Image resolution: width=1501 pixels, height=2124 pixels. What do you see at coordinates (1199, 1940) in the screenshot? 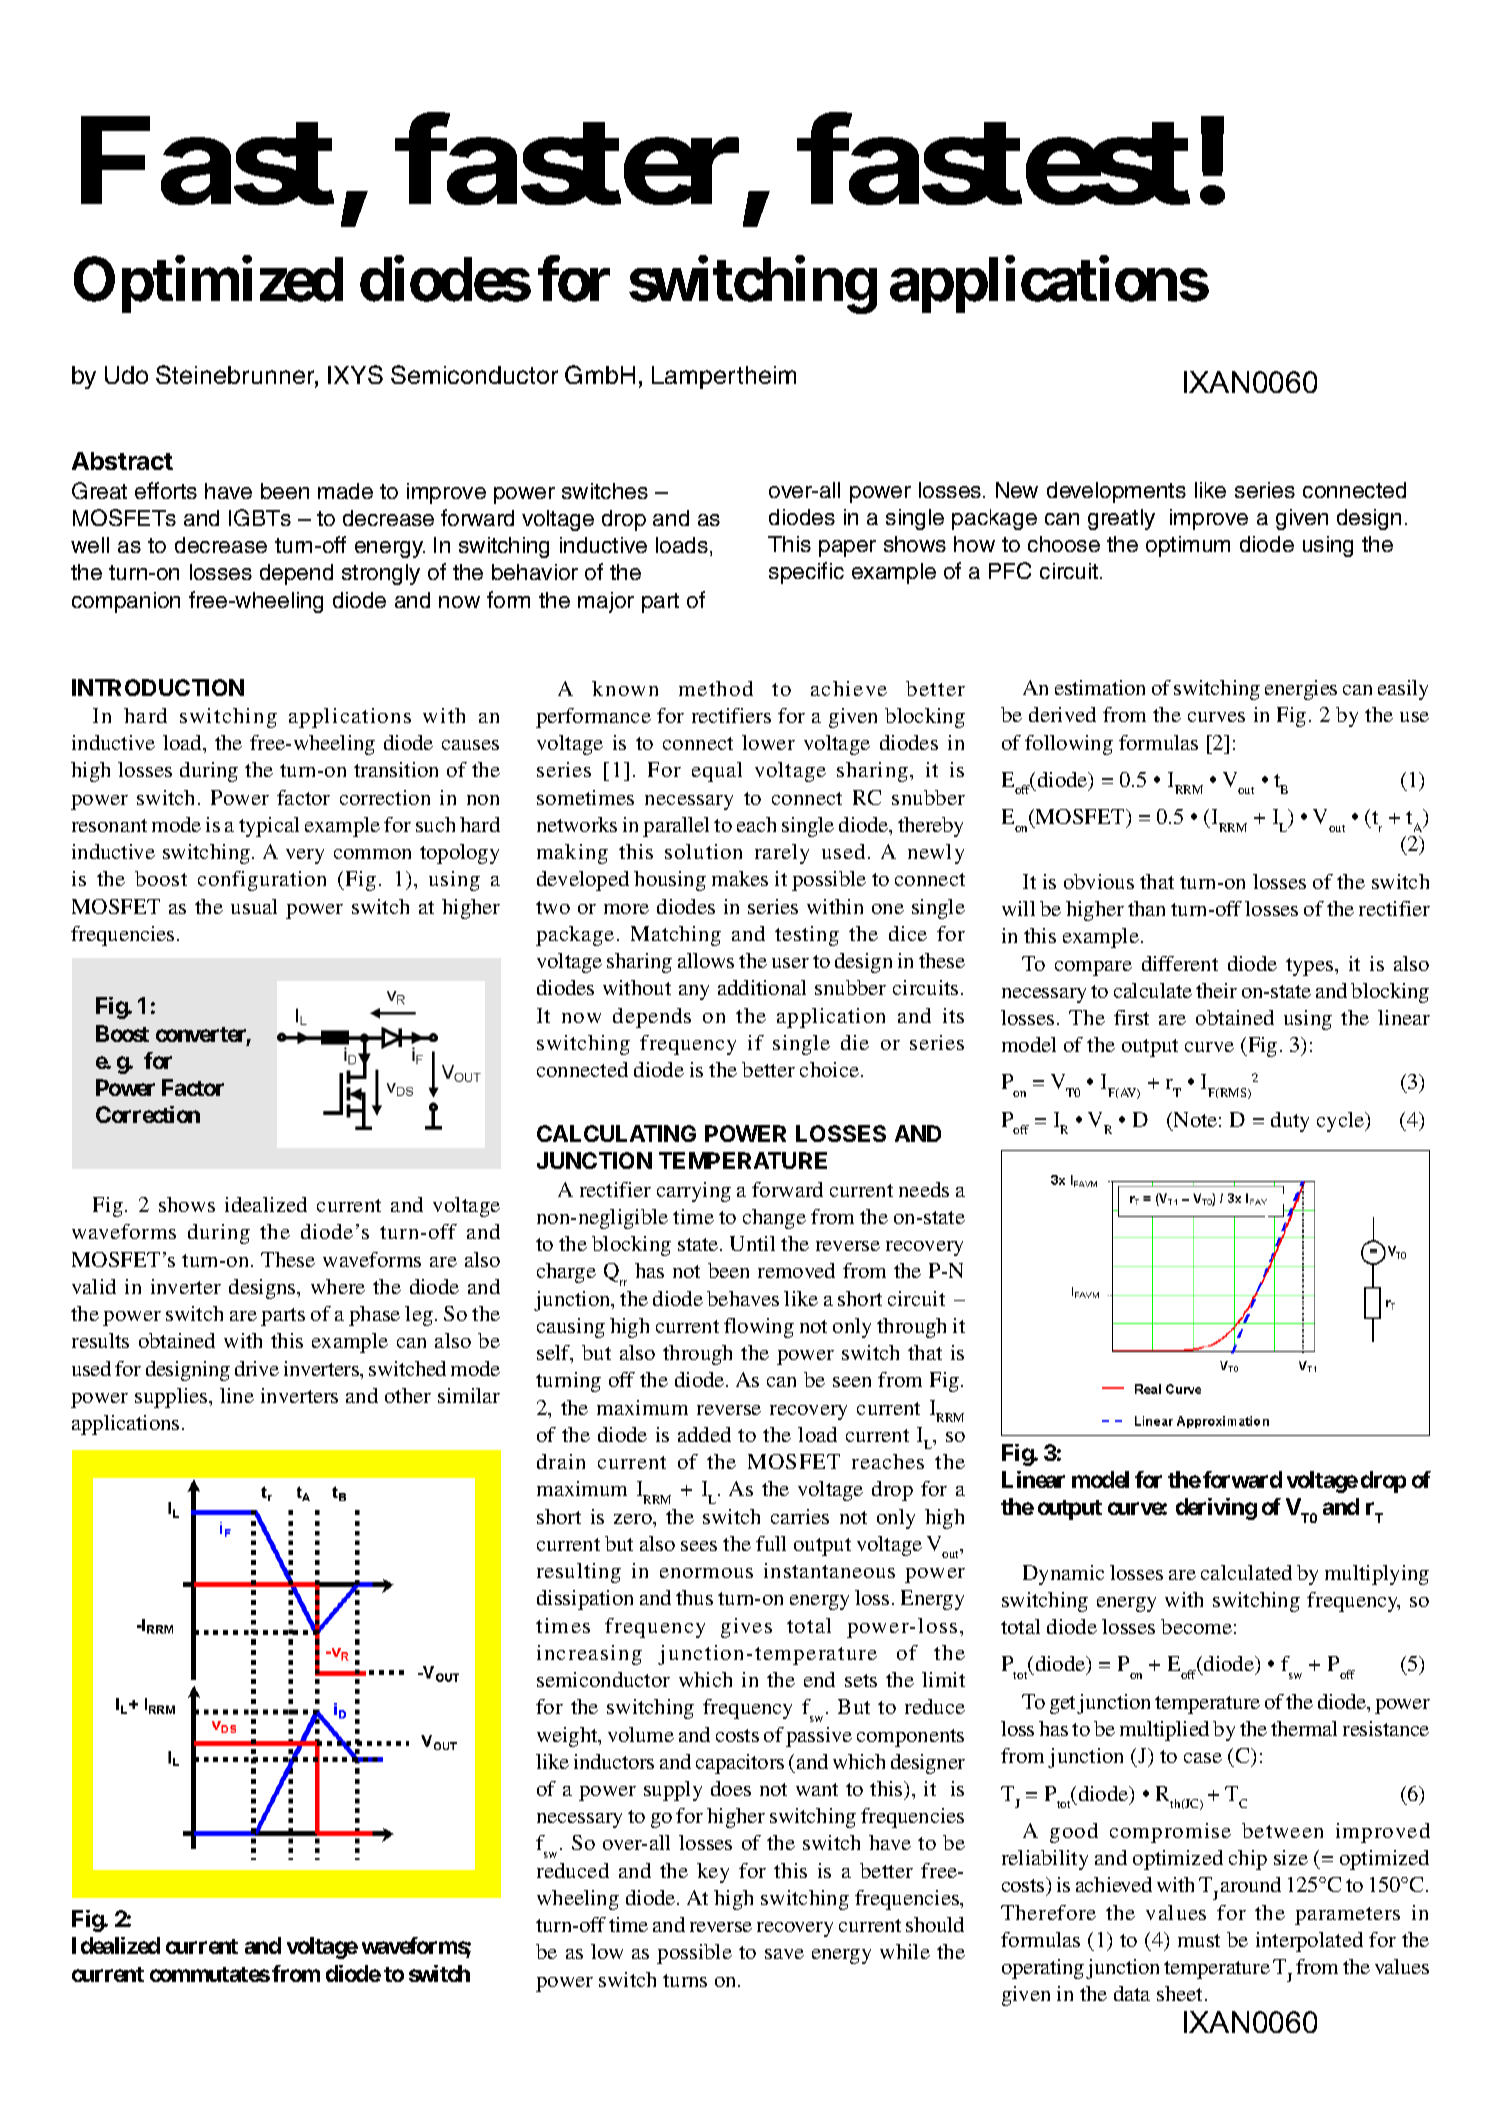
I see `must` at bounding box center [1199, 1940].
